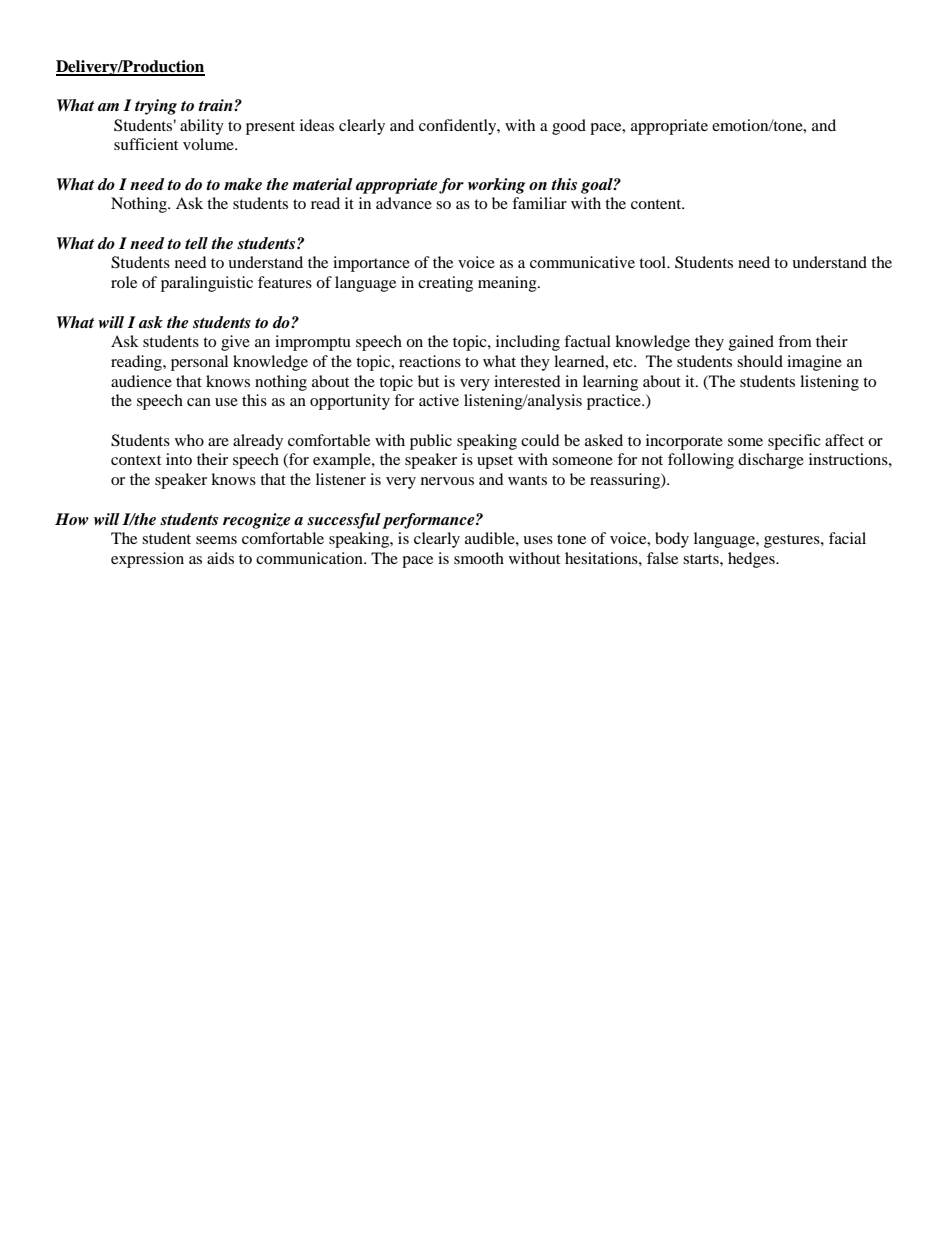  What do you see at coordinates (653, 262) in the image?
I see `tool` at bounding box center [653, 262].
